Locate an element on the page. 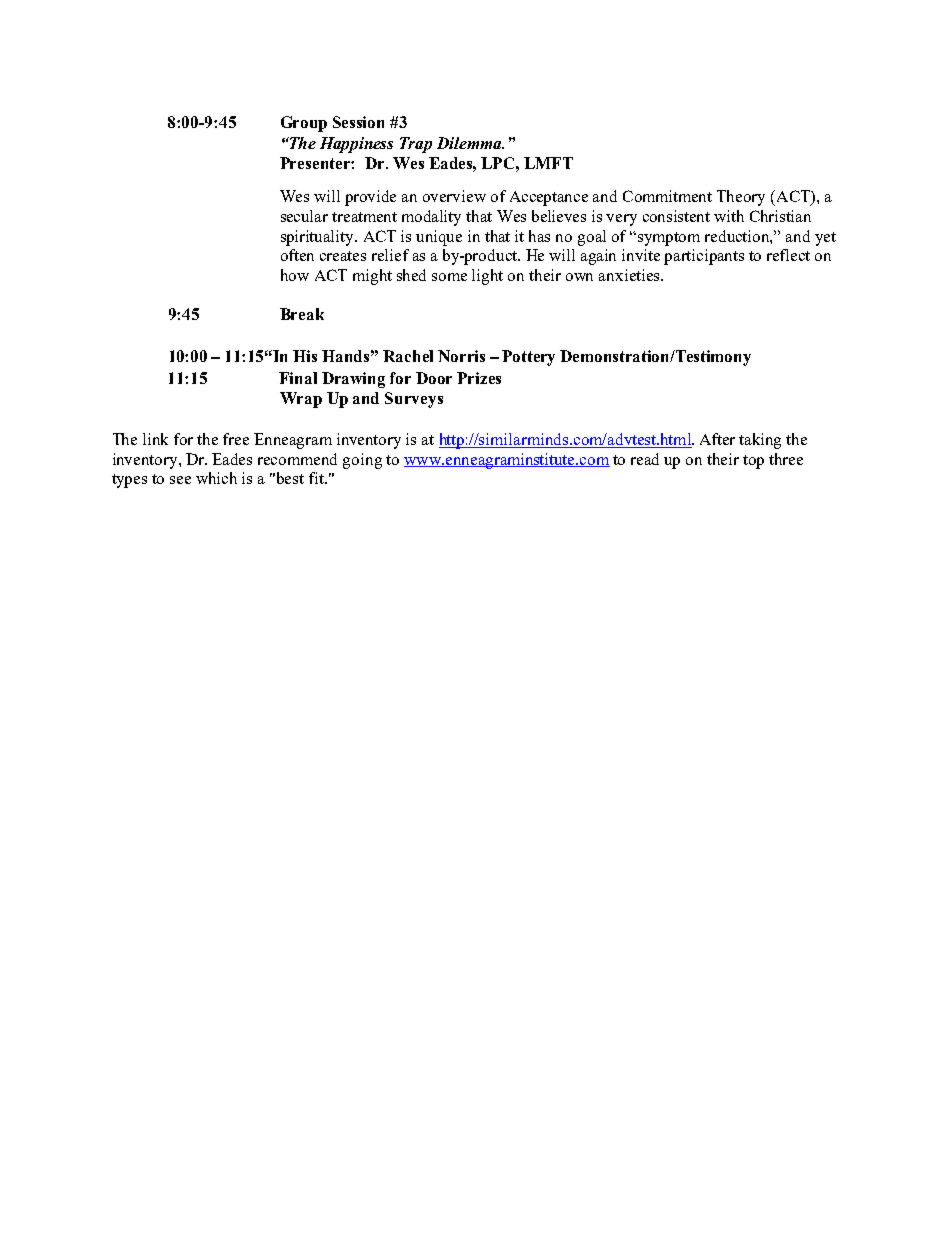 This document has height=1233, width=952. Dilemma is located at coordinates (470, 143).
